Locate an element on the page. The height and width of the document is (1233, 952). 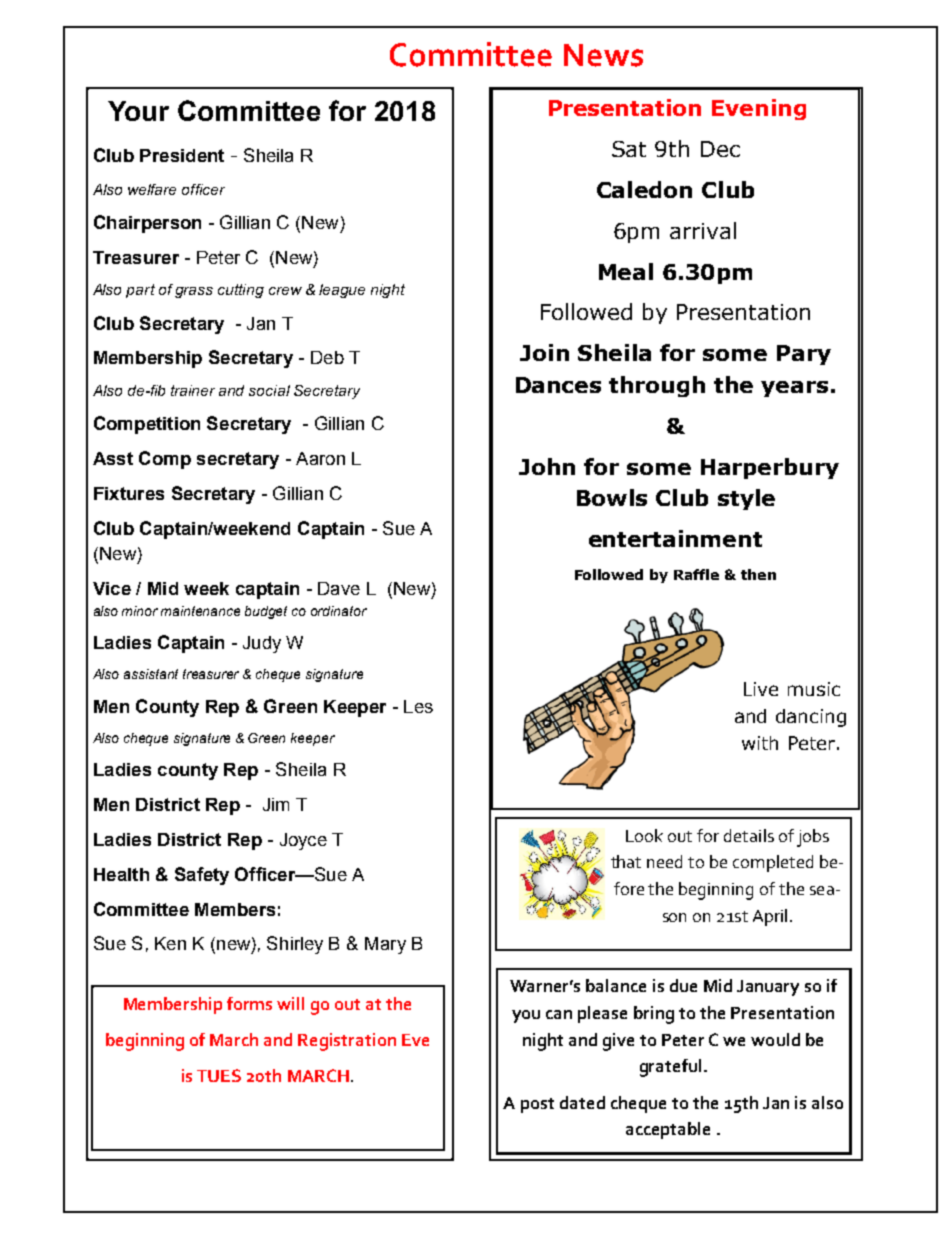
News is located at coordinates (603, 55).
